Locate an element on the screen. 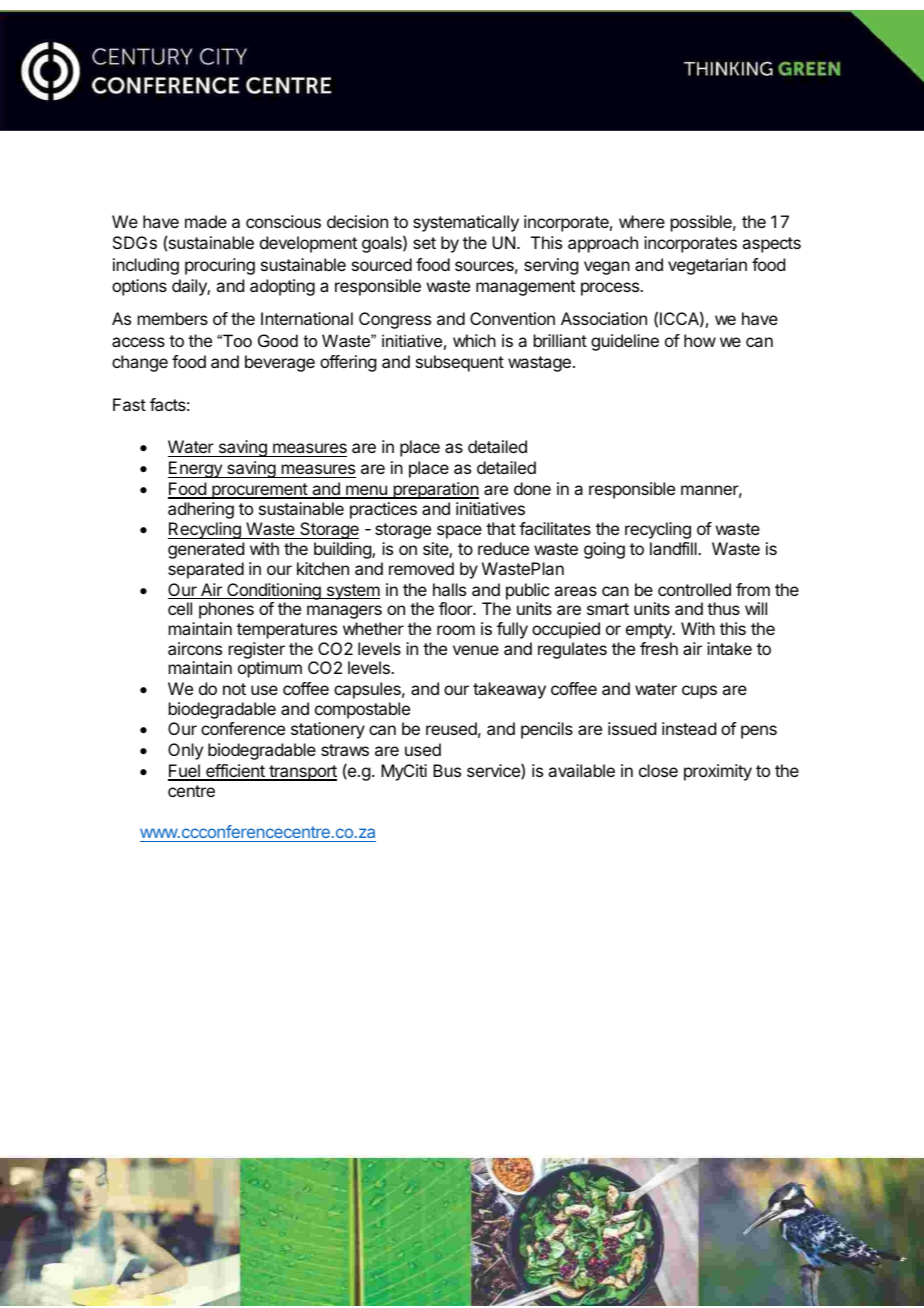 The image size is (924, 1308). room is located at coordinates (456, 630).
